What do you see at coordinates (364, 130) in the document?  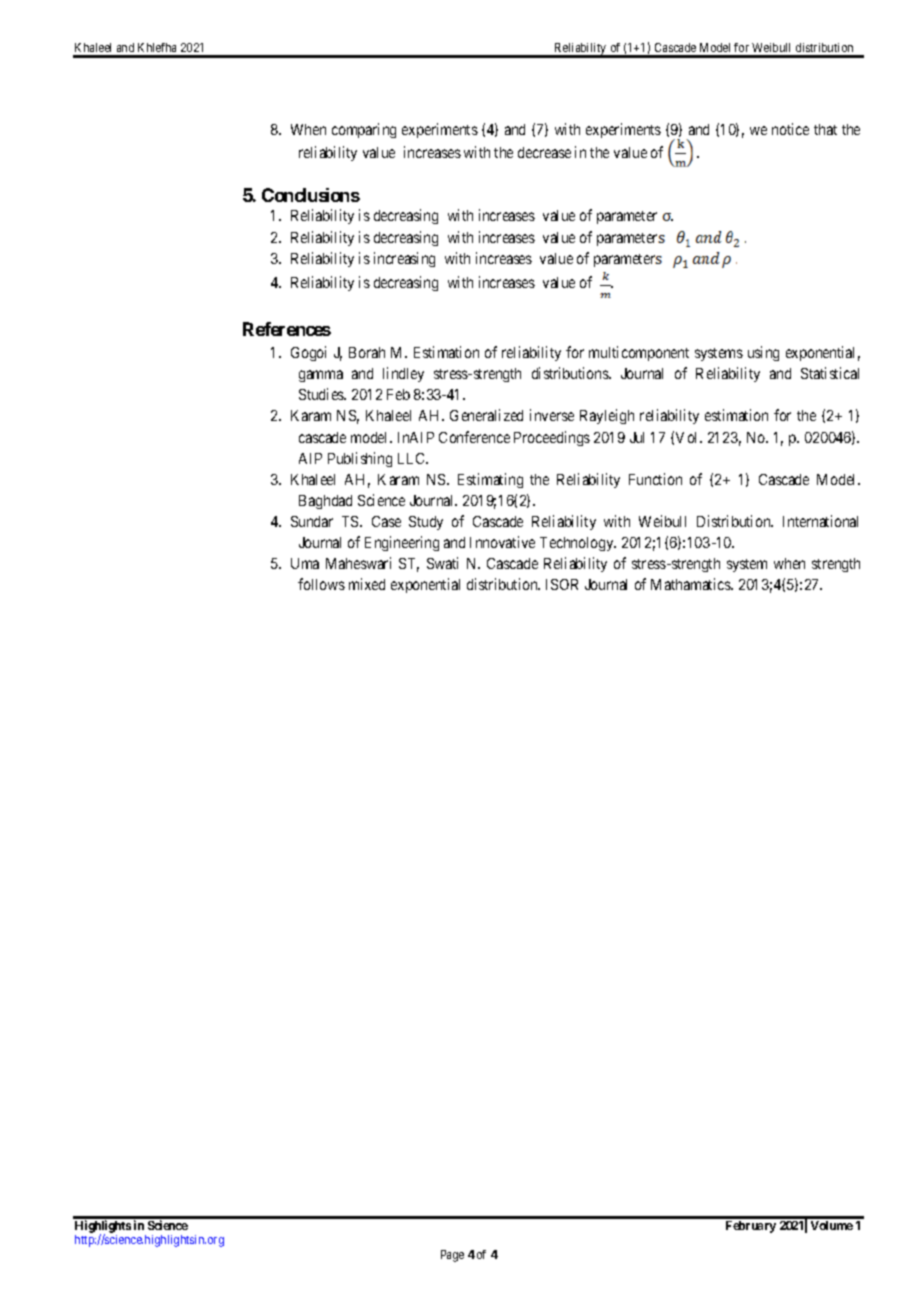 I see `comparing` at bounding box center [364, 130].
